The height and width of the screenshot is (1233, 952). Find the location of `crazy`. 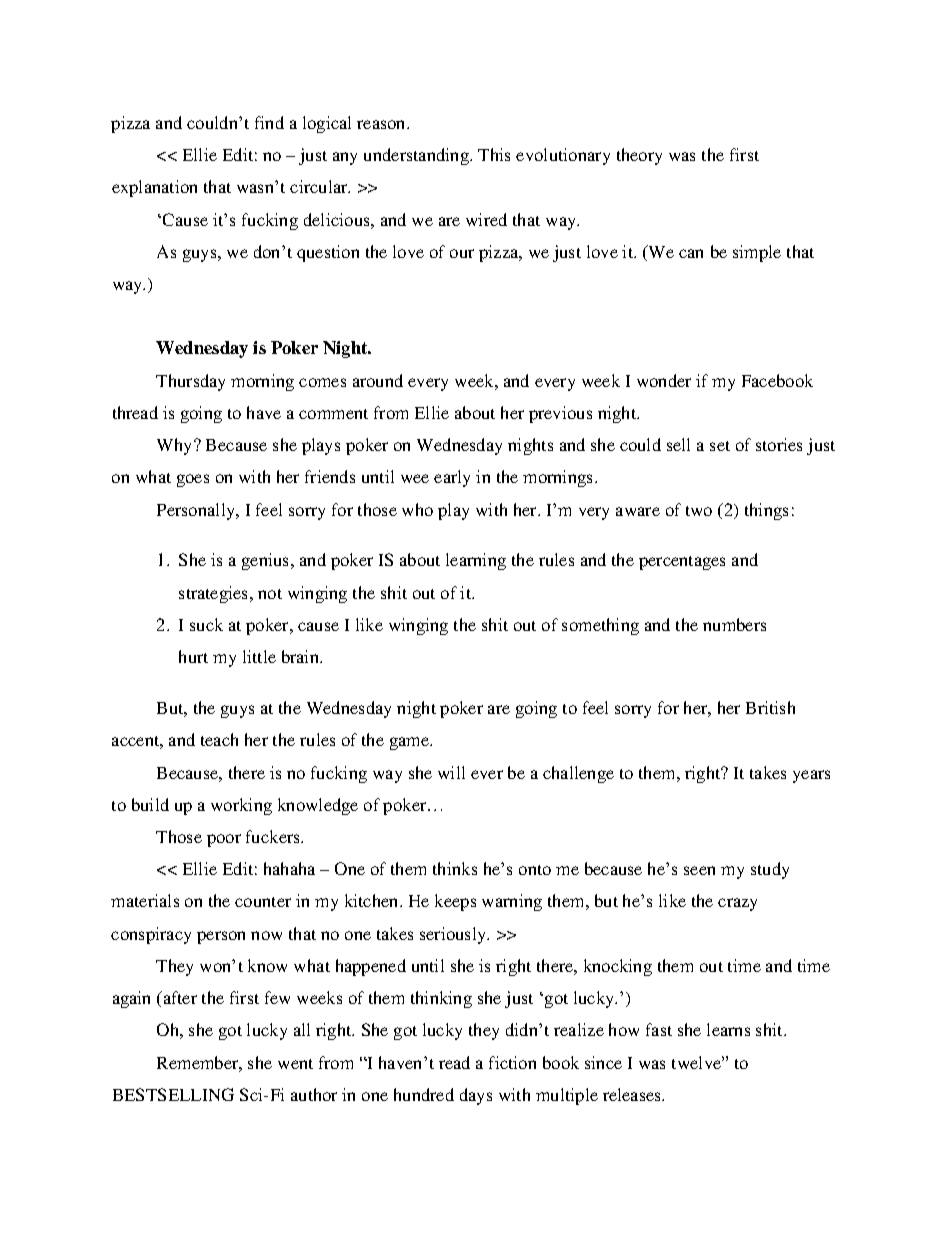

crazy is located at coordinates (737, 904).
